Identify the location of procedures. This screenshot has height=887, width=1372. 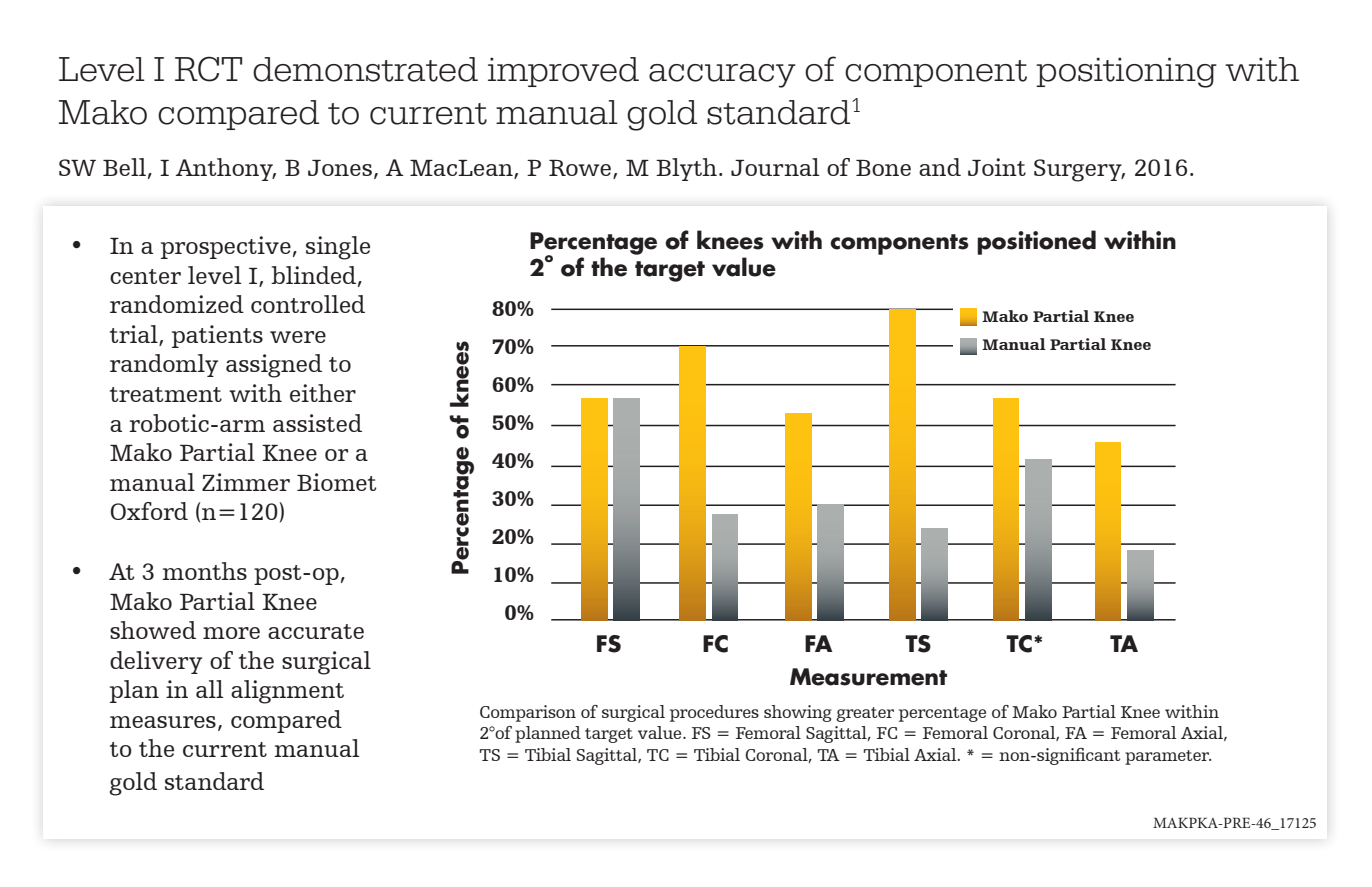
(714, 713).
